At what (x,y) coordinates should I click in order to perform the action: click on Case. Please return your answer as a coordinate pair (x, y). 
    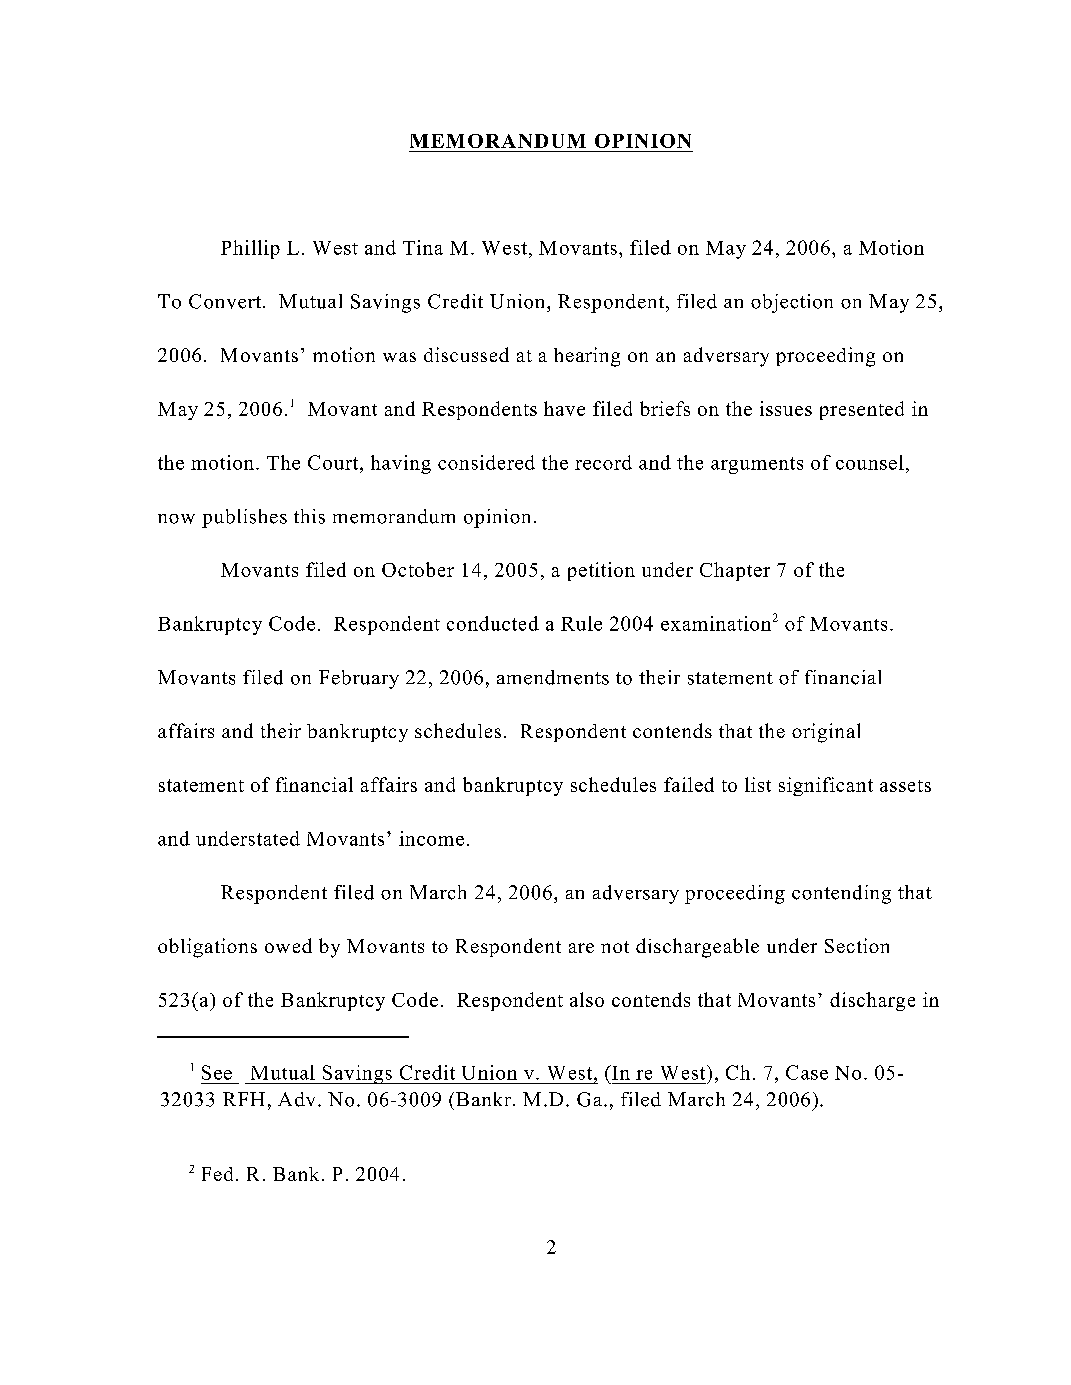
    Looking at the image, I should click on (807, 1072).
